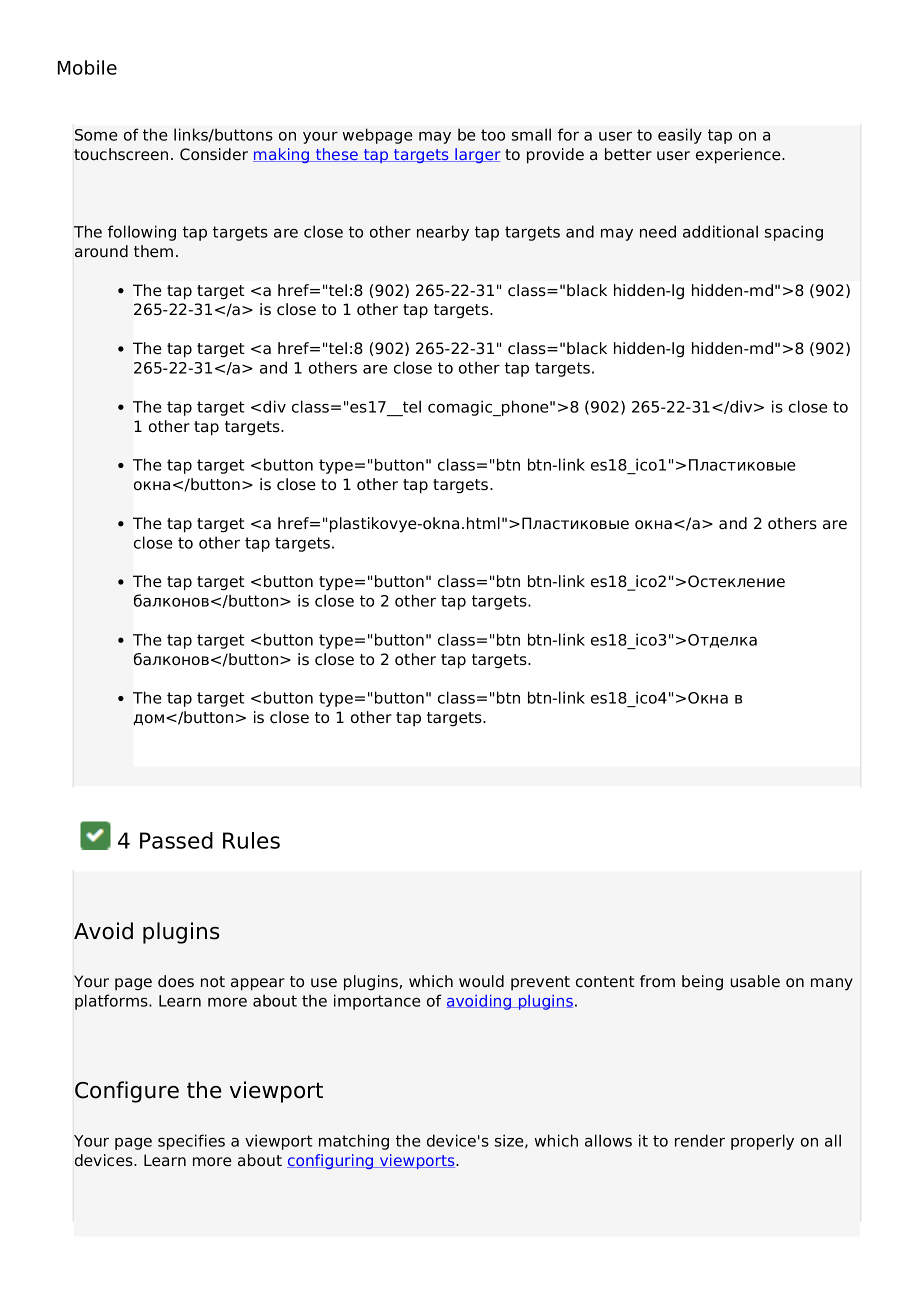 The height and width of the screenshot is (1308, 924). Describe the element at coordinates (354, 1142) in the screenshot. I see `matching` at that location.
